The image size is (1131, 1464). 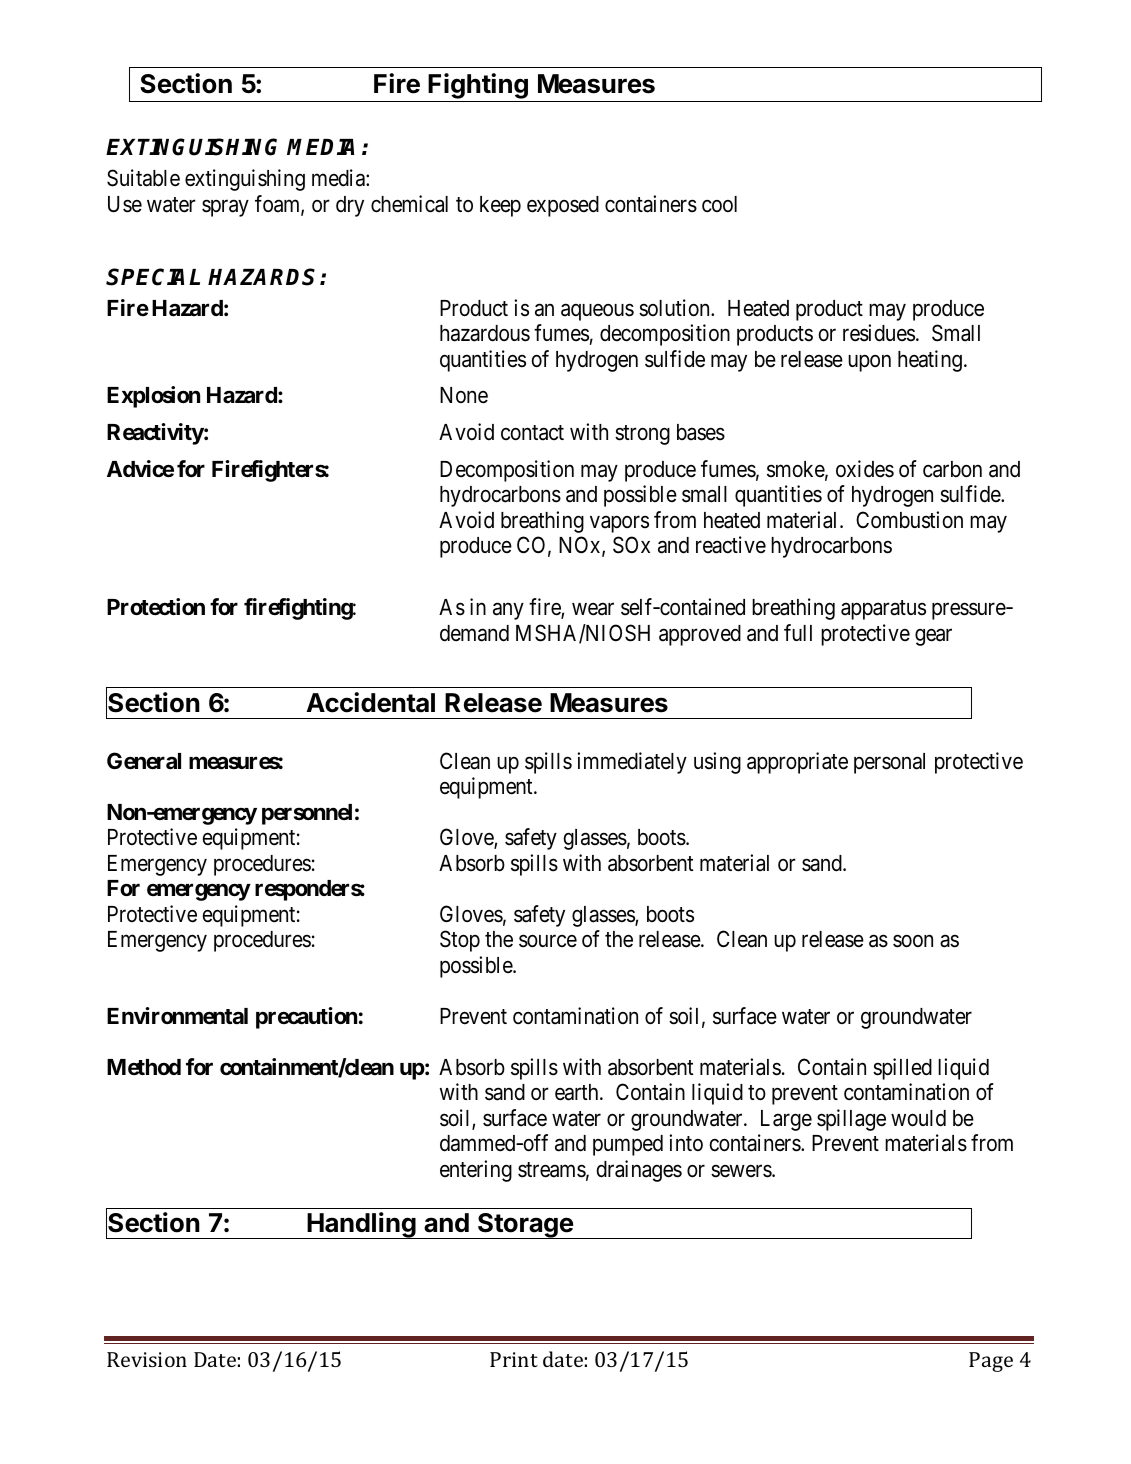 What do you see at coordinates (153, 397) in the screenshot?
I see `Explosion` at bounding box center [153, 397].
